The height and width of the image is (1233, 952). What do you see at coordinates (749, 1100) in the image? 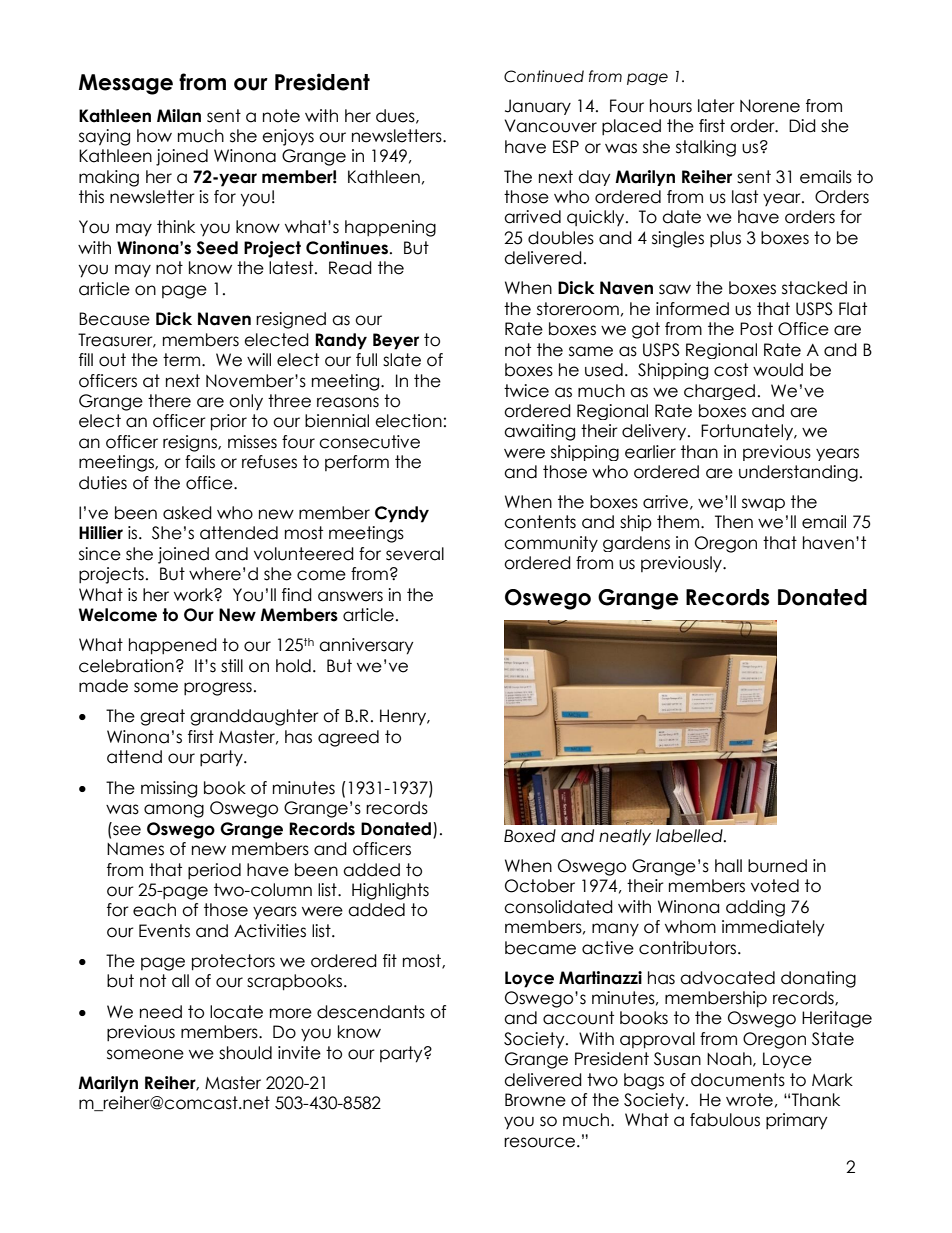
I see `wrote` at bounding box center [749, 1100].
